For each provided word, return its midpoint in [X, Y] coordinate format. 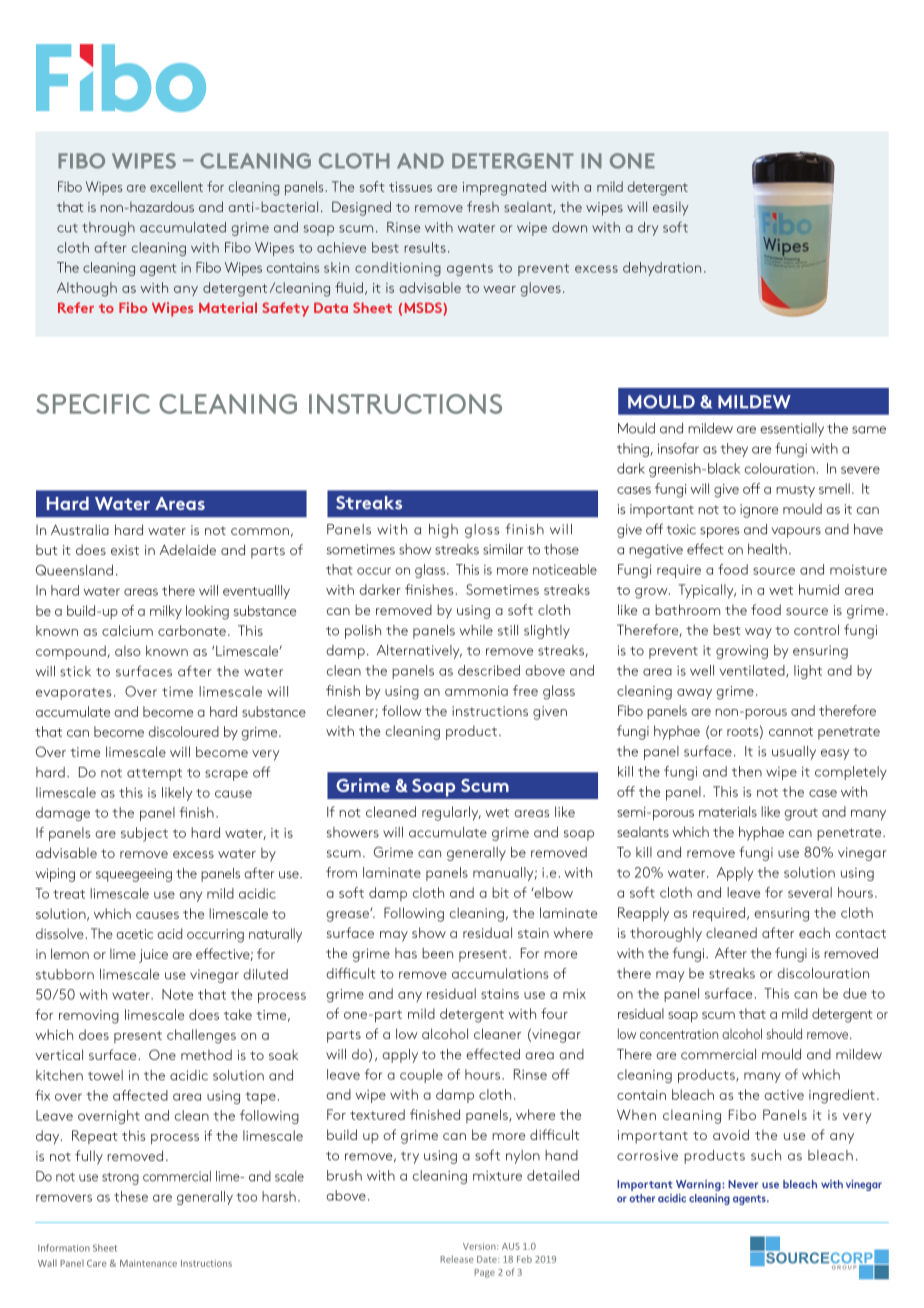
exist [125, 550]
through [108, 229]
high [443, 531]
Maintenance [148, 1263]
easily [670, 208]
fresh [483, 206]
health [767, 549]
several [810, 892]
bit [500, 892]
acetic [134, 934]
